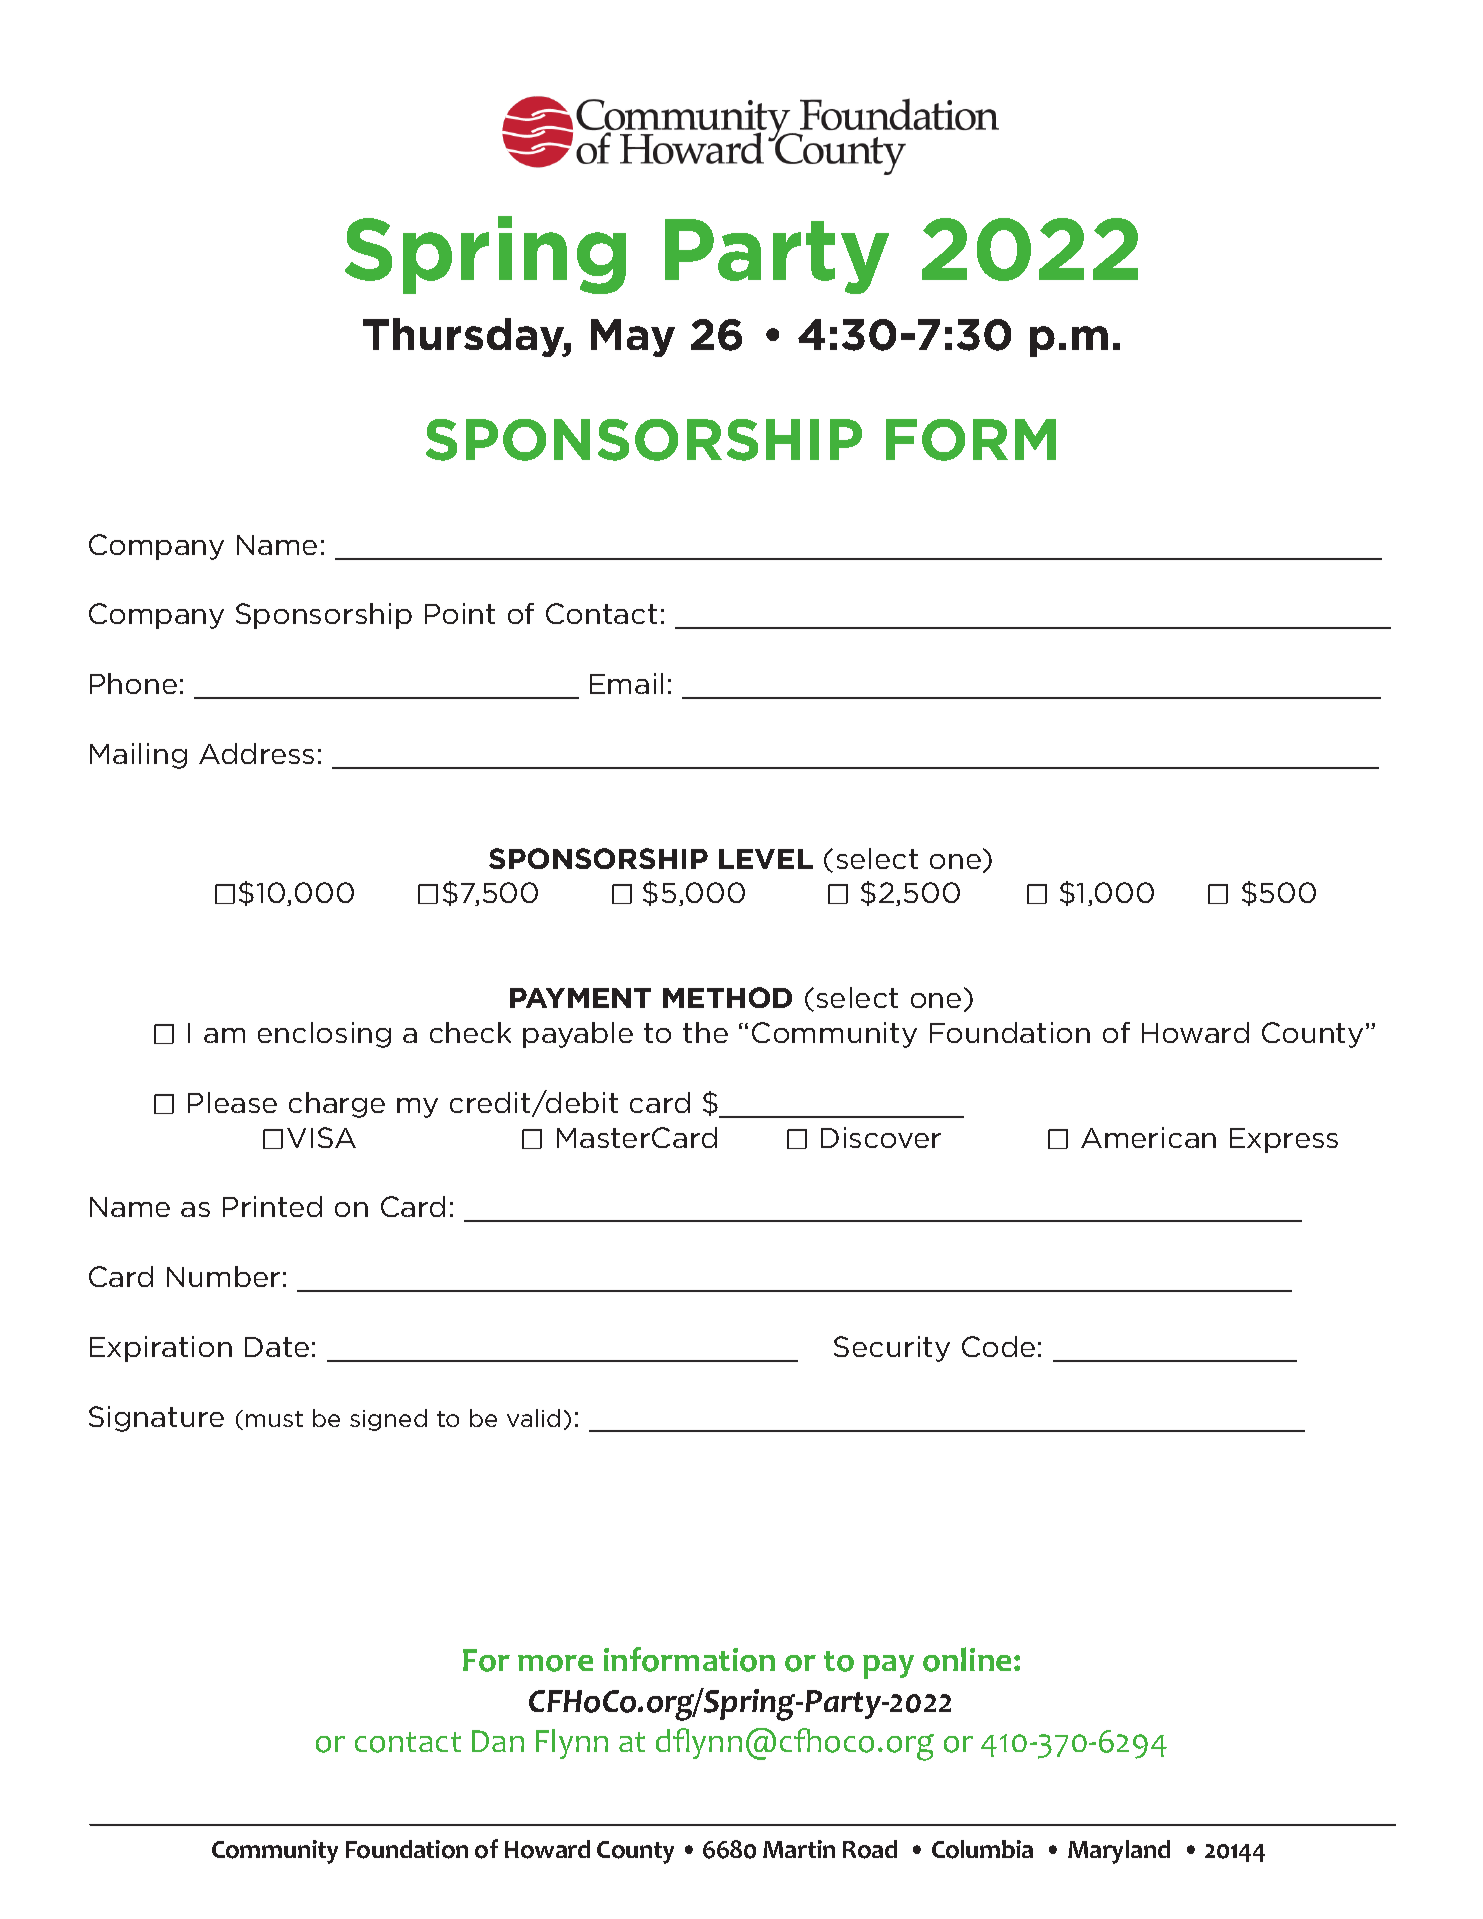 This screenshot has height=1919, width=1483. Describe the element at coordinates (460, 613) in the screenshot. I see `Point` at that location.
